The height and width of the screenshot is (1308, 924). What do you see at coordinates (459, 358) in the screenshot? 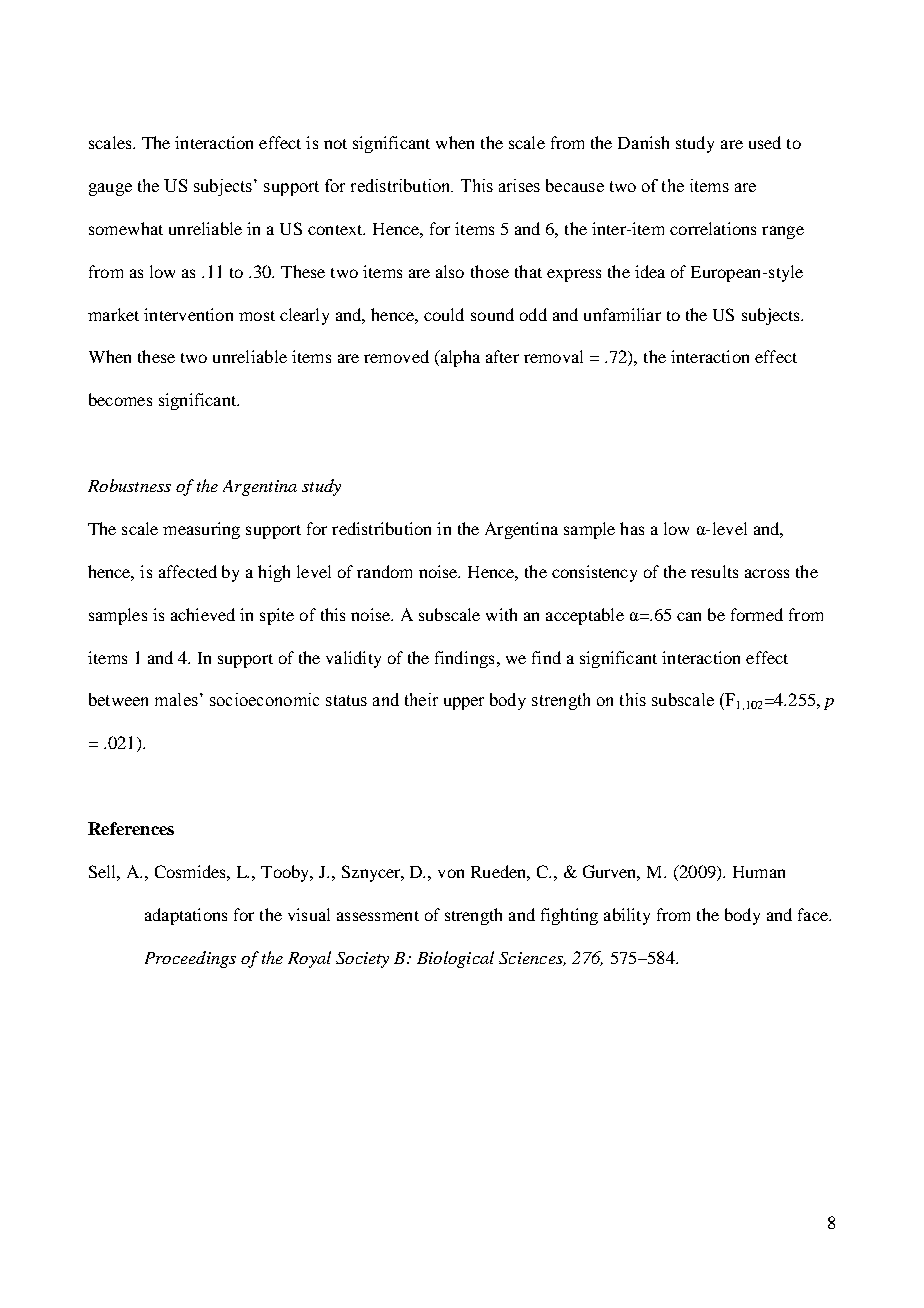
I see `alpha` at bounding box center [459, 358].
